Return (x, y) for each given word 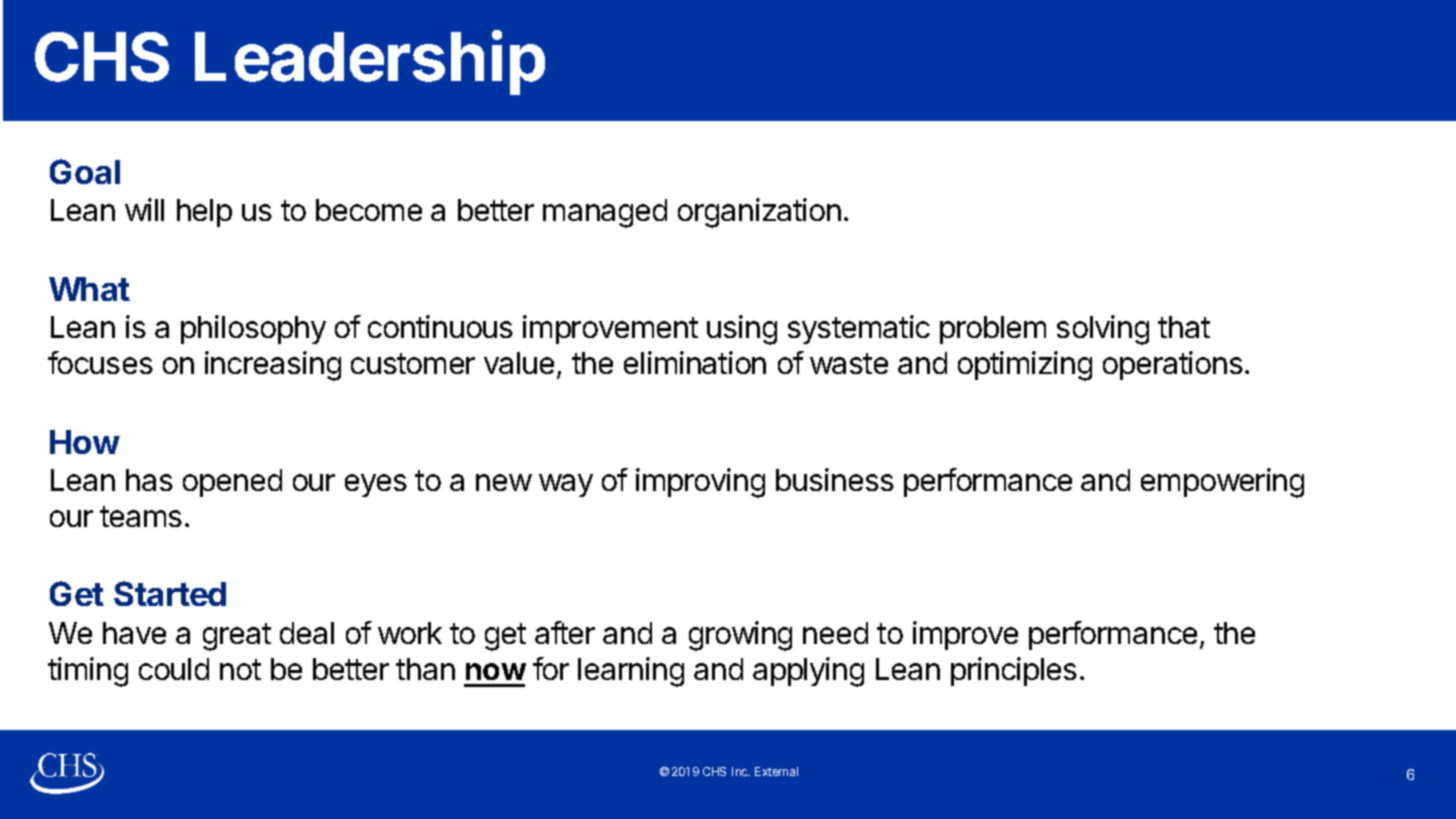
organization (759, 213)
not (240, 669)
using (742, 330)
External (776, 771)
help (204, 213)
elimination (695, 362)
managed (605, 213)
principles (1014, 671)
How (85, 442)
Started (170, 593)
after (565, 632)
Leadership (370, 62)
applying (808, 672)
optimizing (1025, 366)
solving (1103, 330)
